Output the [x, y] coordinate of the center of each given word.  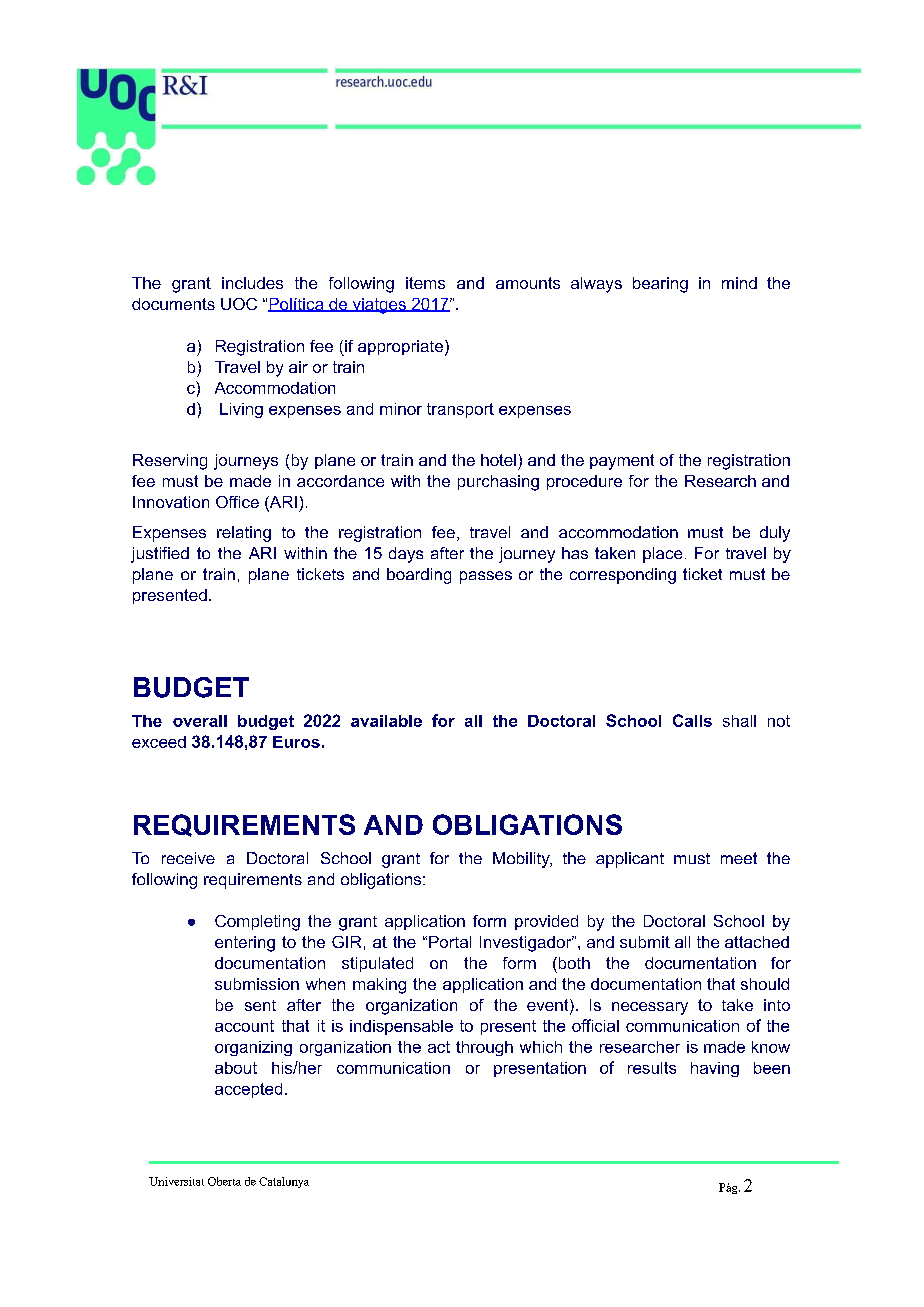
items [425, 283]
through [484, 1048]
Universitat [176, 1181]
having [715, 1069]
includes [252, 283]
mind [739, 283]
